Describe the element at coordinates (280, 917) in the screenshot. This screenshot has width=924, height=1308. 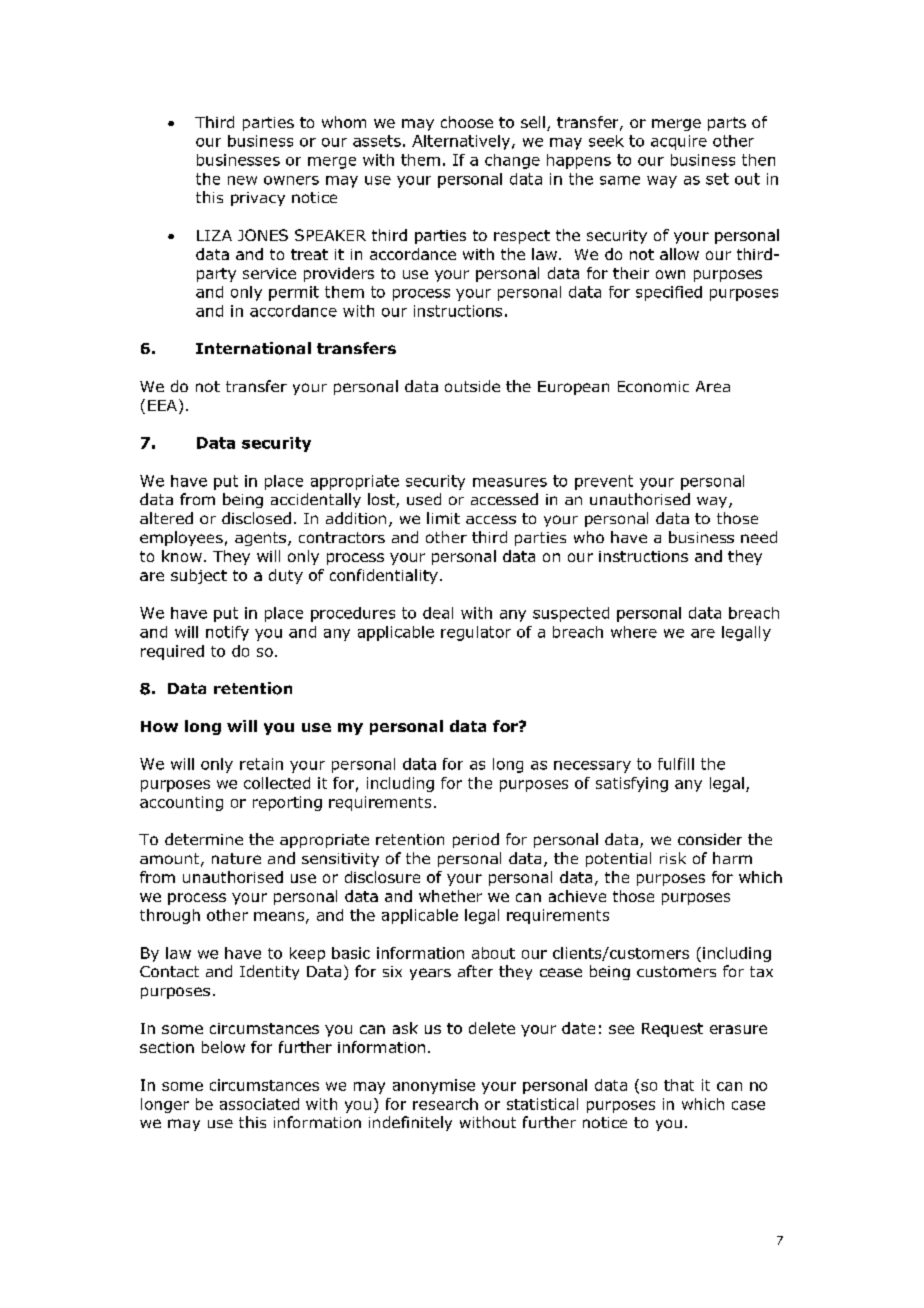
I see `means` at that location.
